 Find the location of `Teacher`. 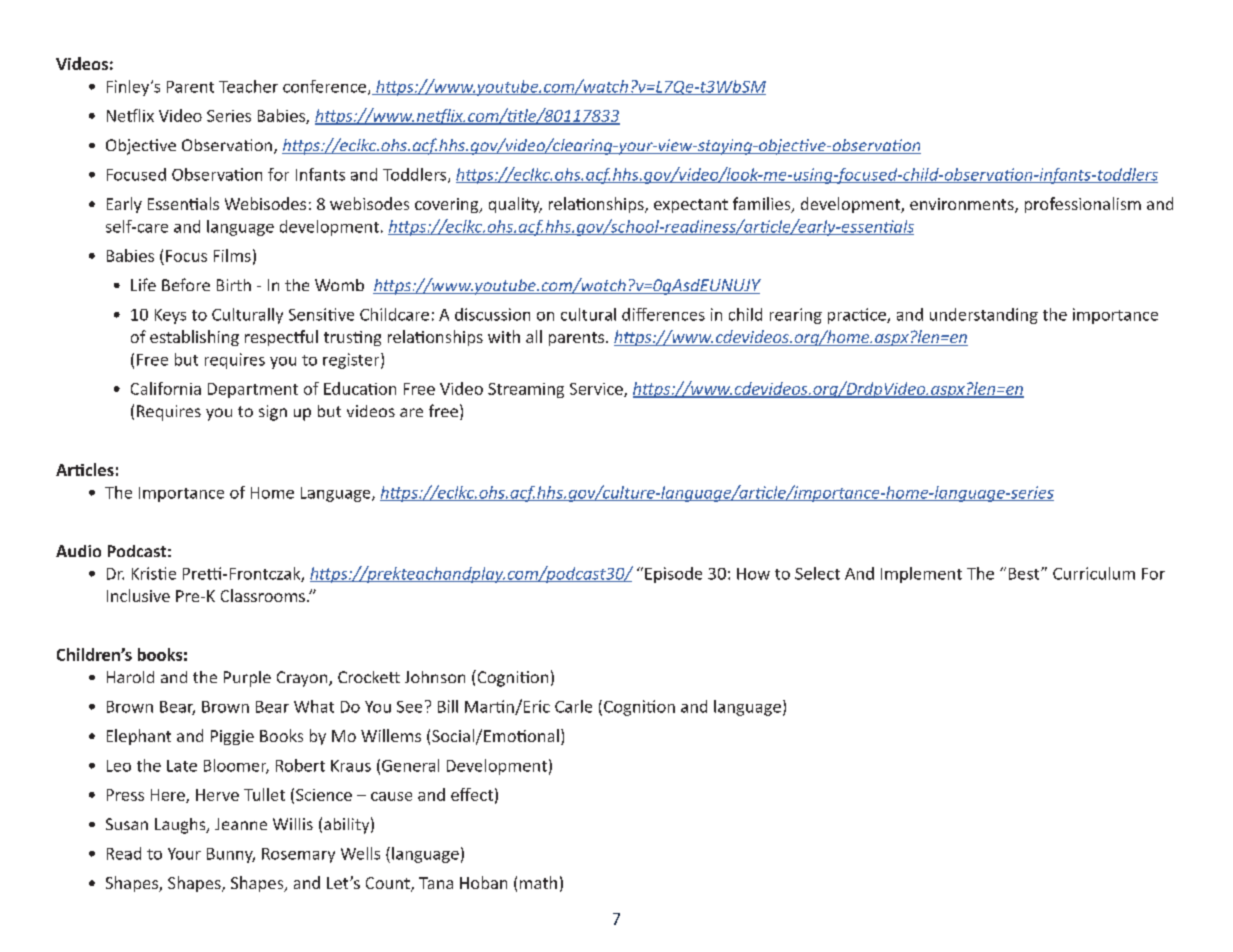

Teacher is located at coordinates (248, 86).
